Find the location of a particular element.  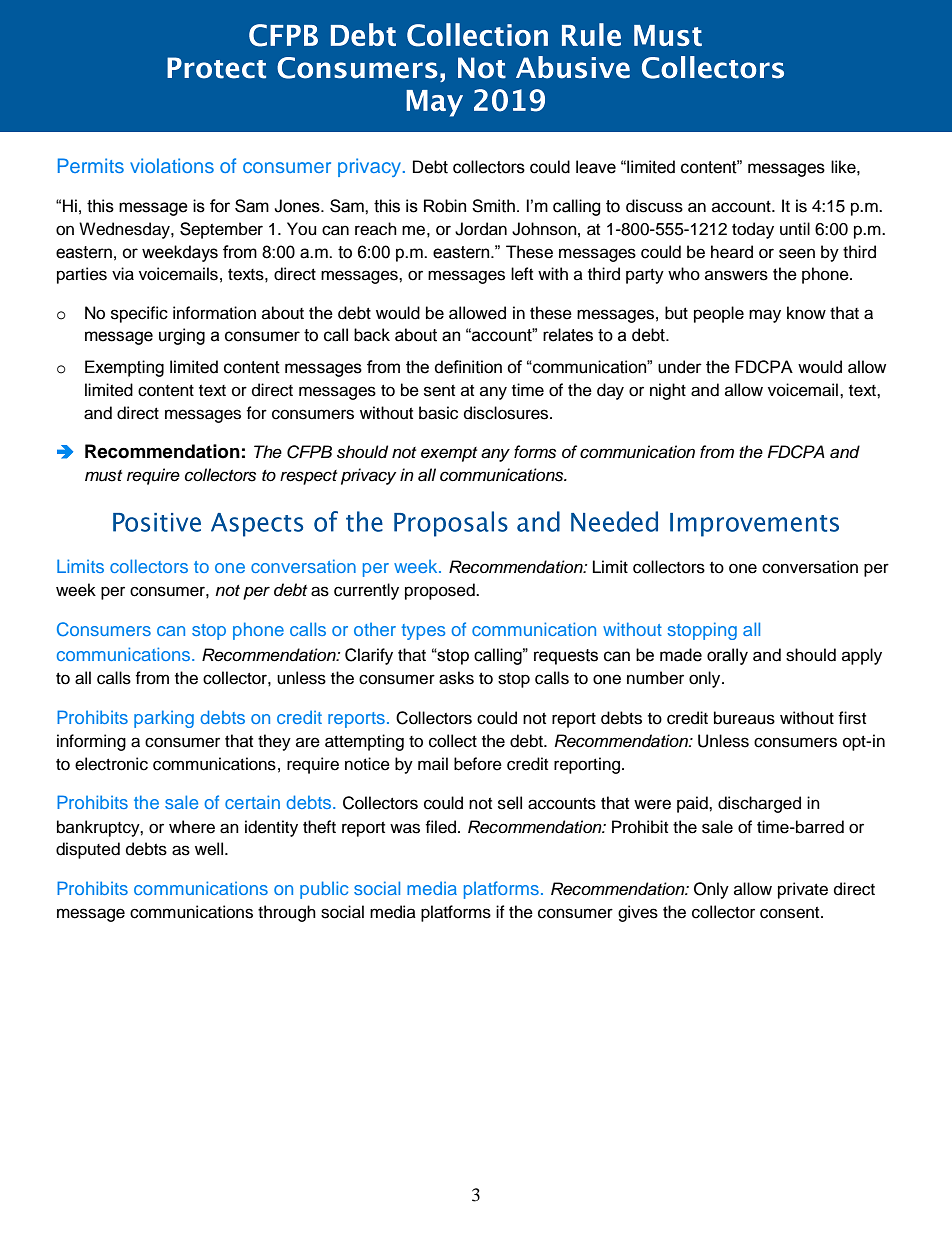

violations is located at coordinates (172, 165).
